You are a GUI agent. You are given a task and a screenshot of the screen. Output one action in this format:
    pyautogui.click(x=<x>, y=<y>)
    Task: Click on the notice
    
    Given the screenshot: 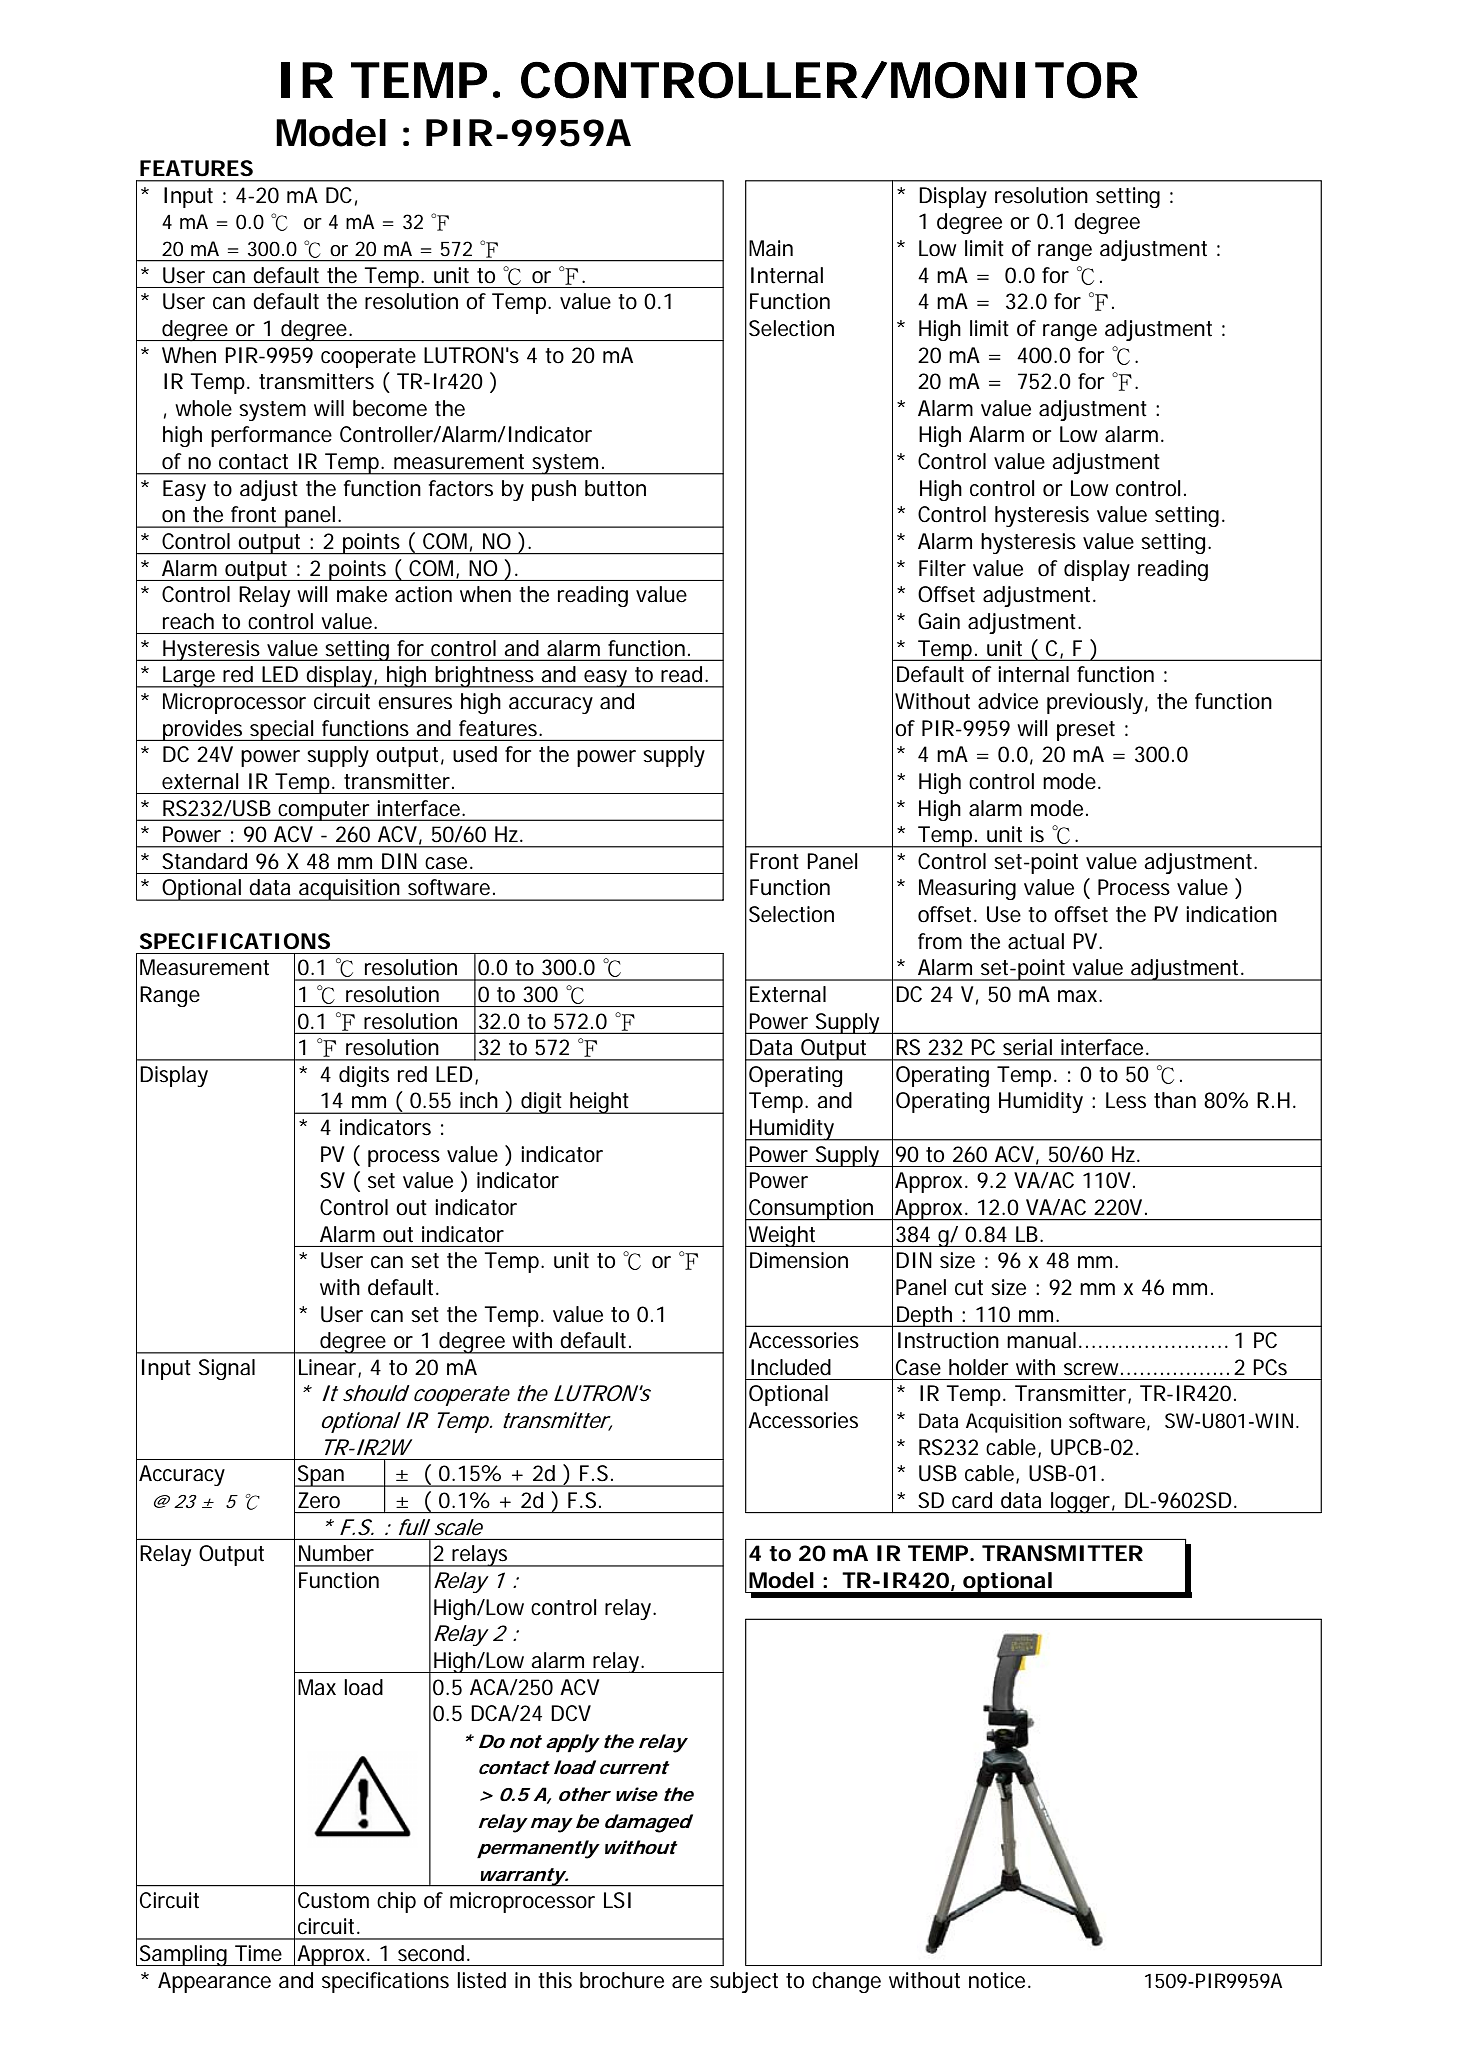 What is the action you would take?
    pyautogui.click(x=997, y=1980)
